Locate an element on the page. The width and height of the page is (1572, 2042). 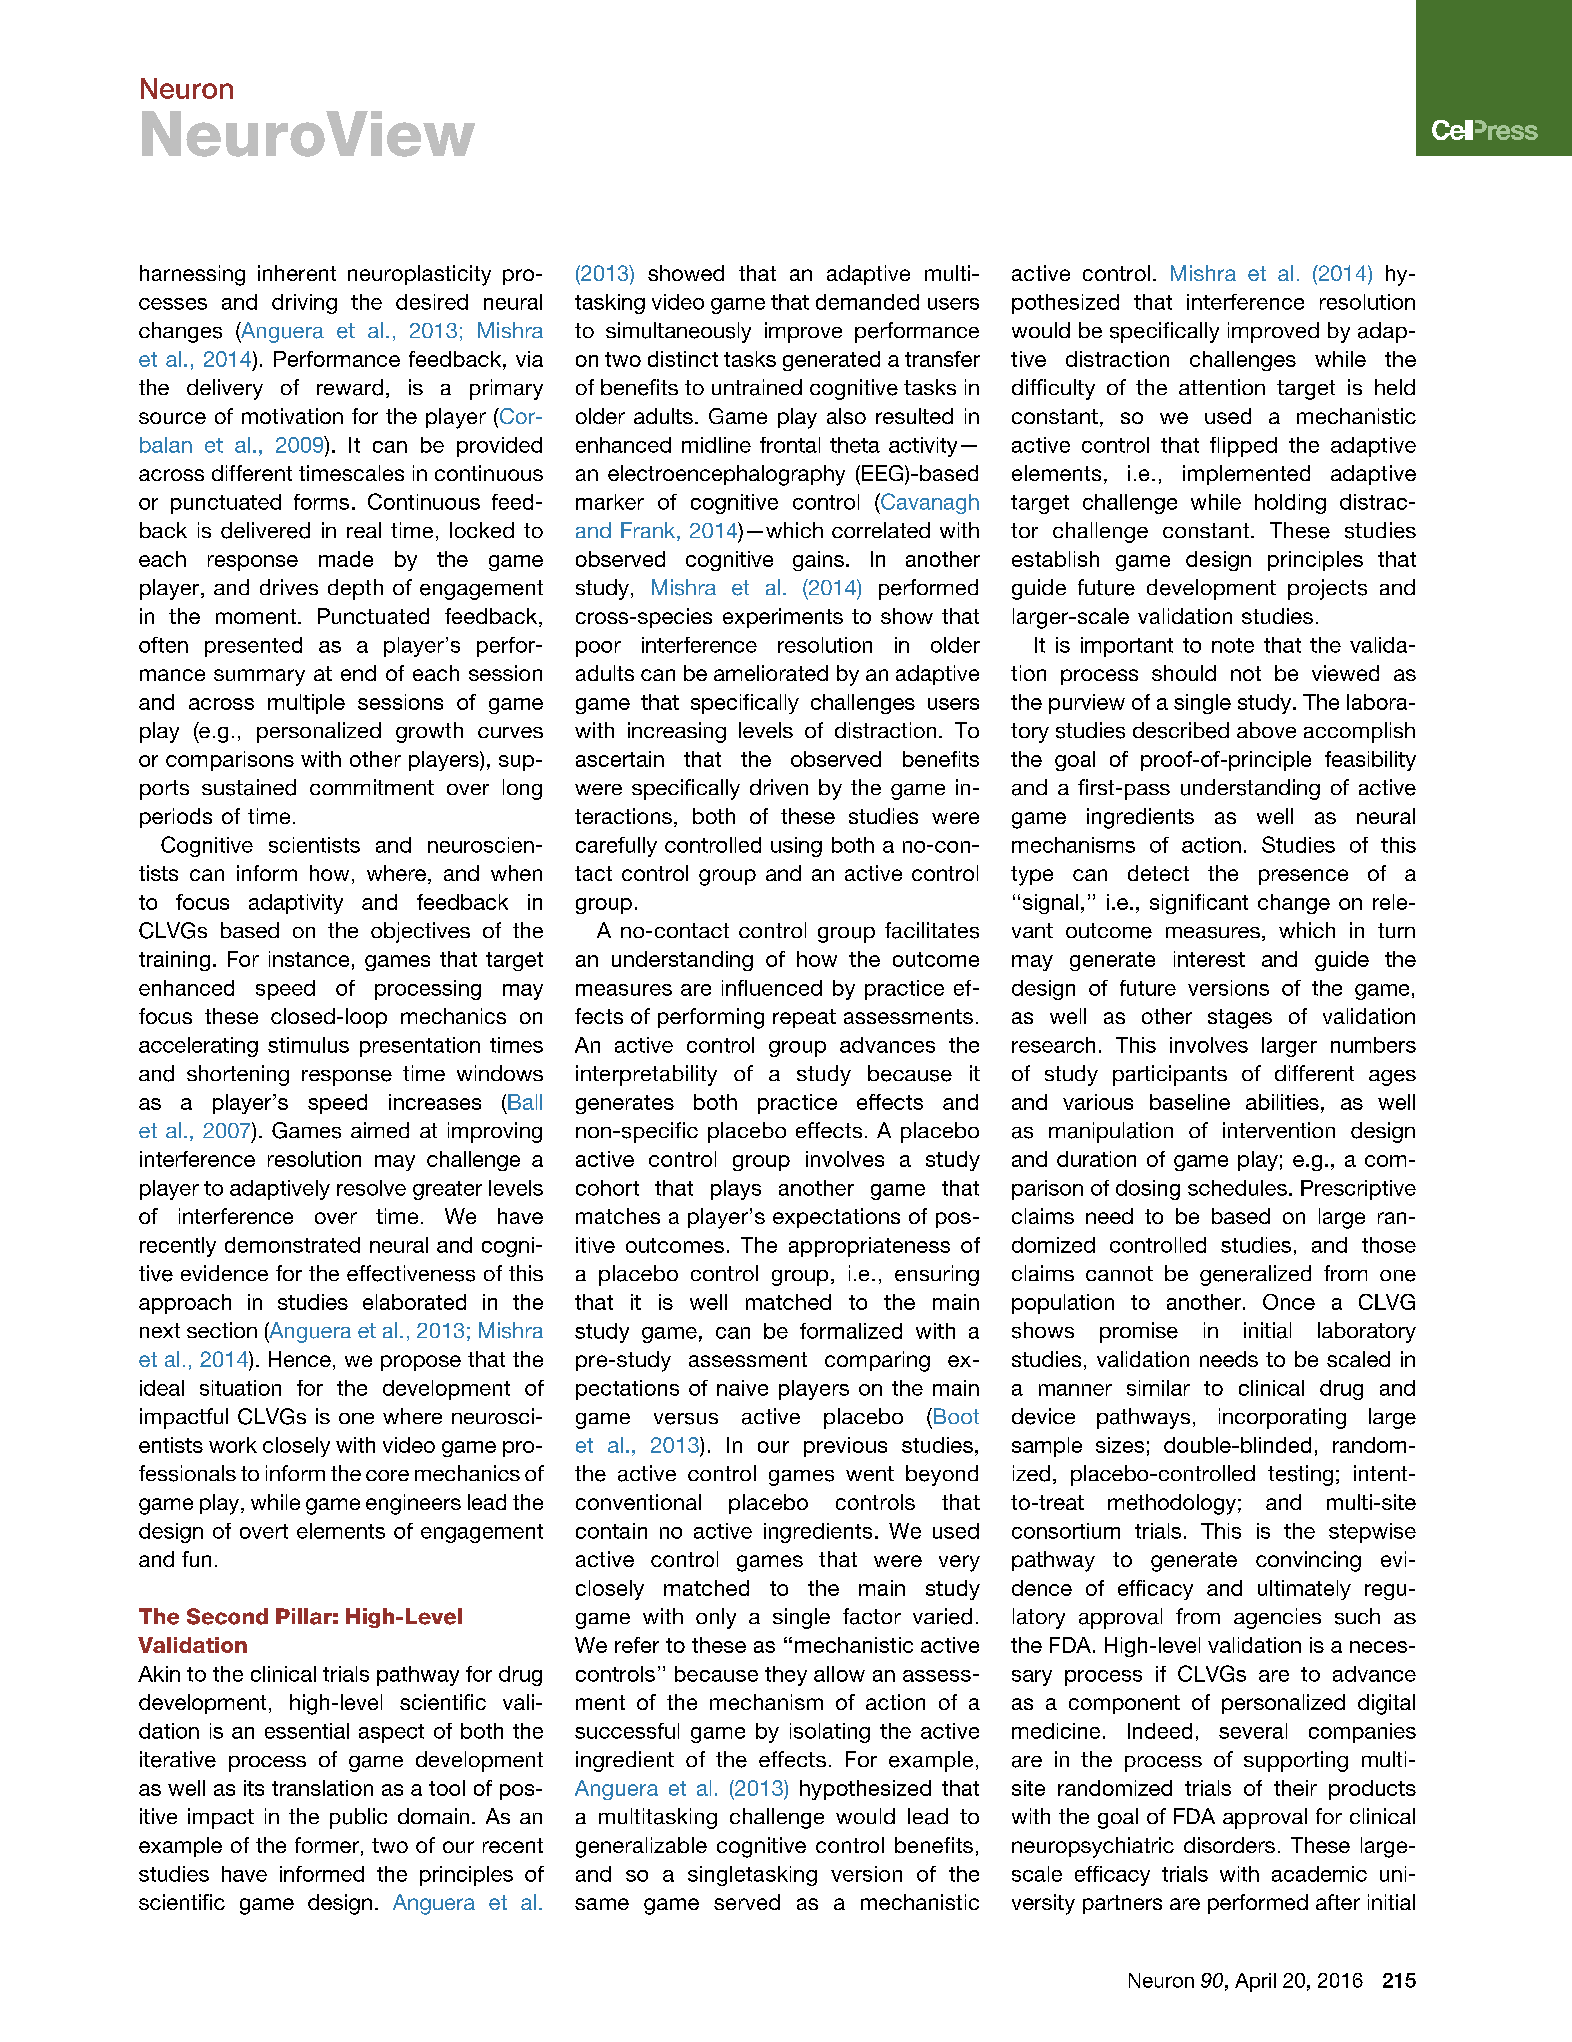
aimed is located at coordinates (380, 1130).
